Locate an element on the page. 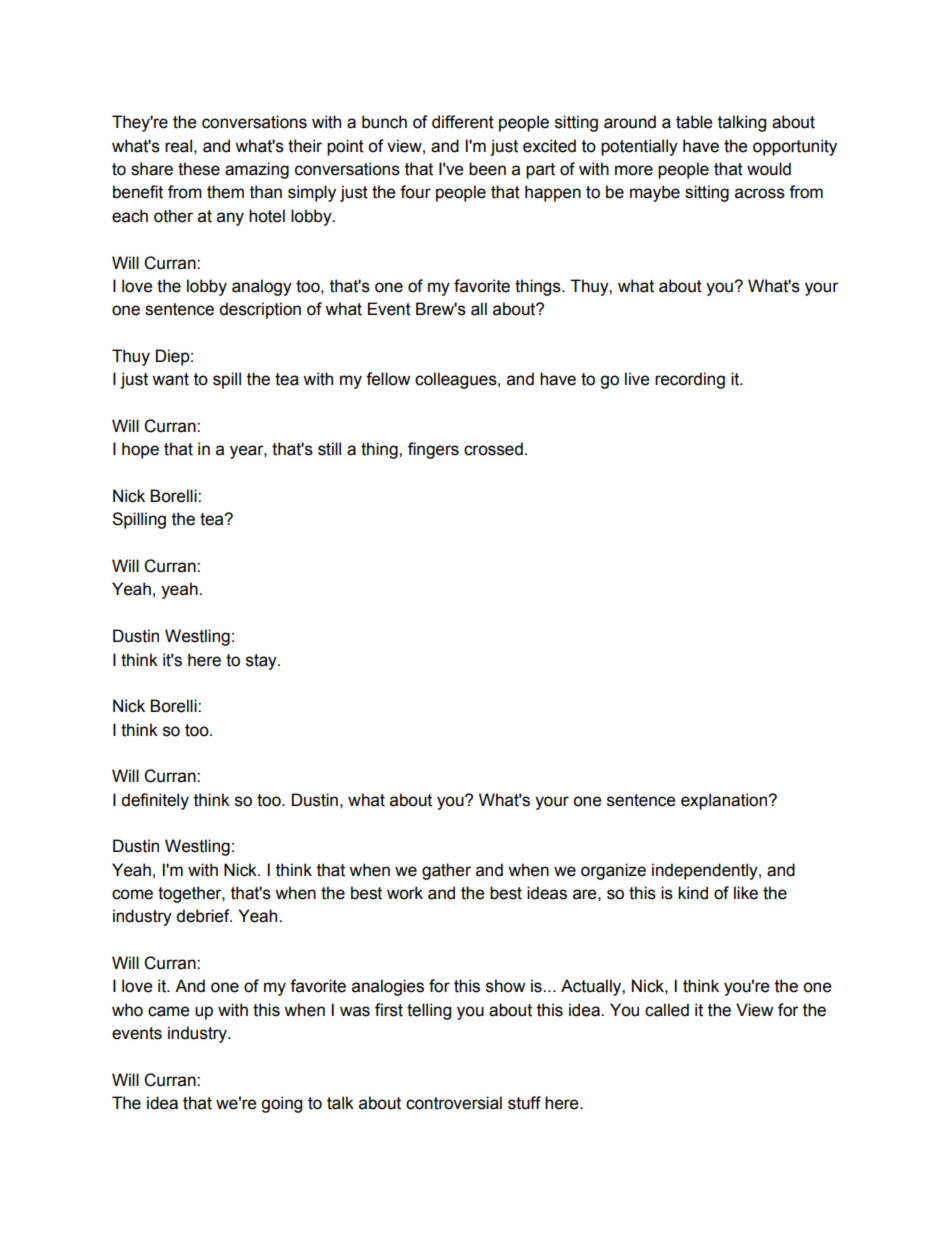  table is located at coordinates (694, 122).
